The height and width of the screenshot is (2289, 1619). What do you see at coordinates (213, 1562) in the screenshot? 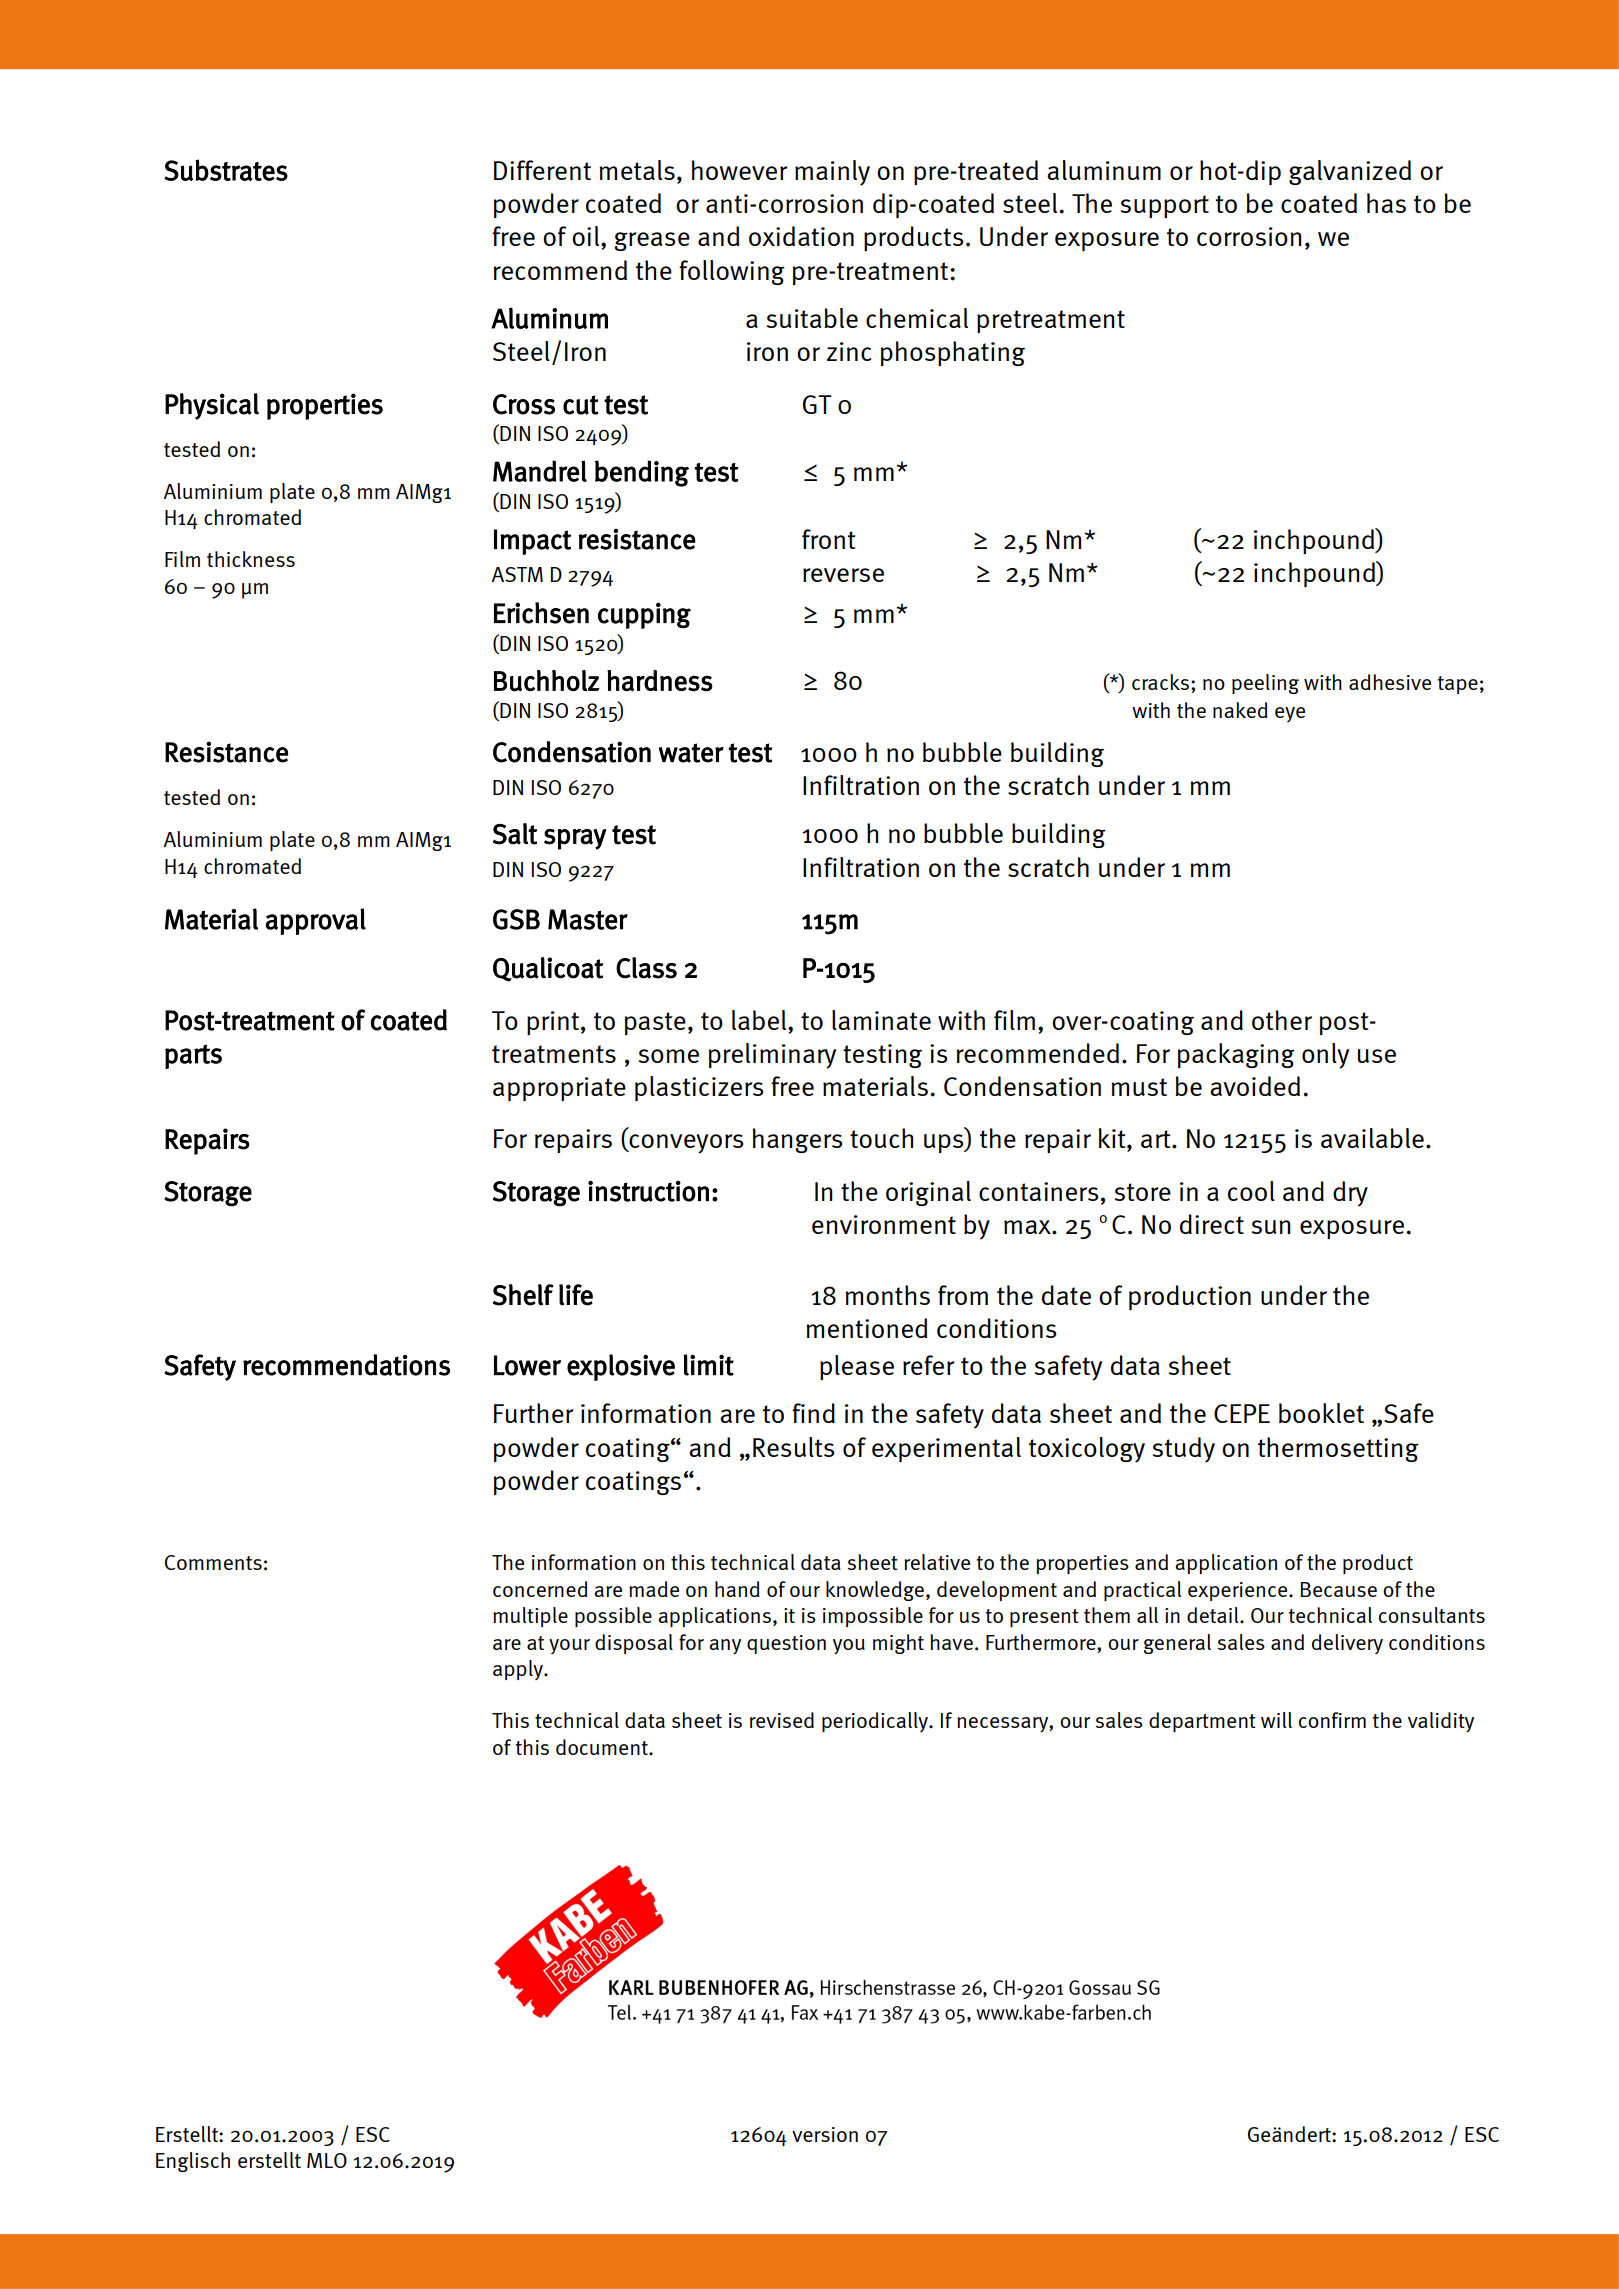
I see `Comments` at bounding box center [213, 1562].
